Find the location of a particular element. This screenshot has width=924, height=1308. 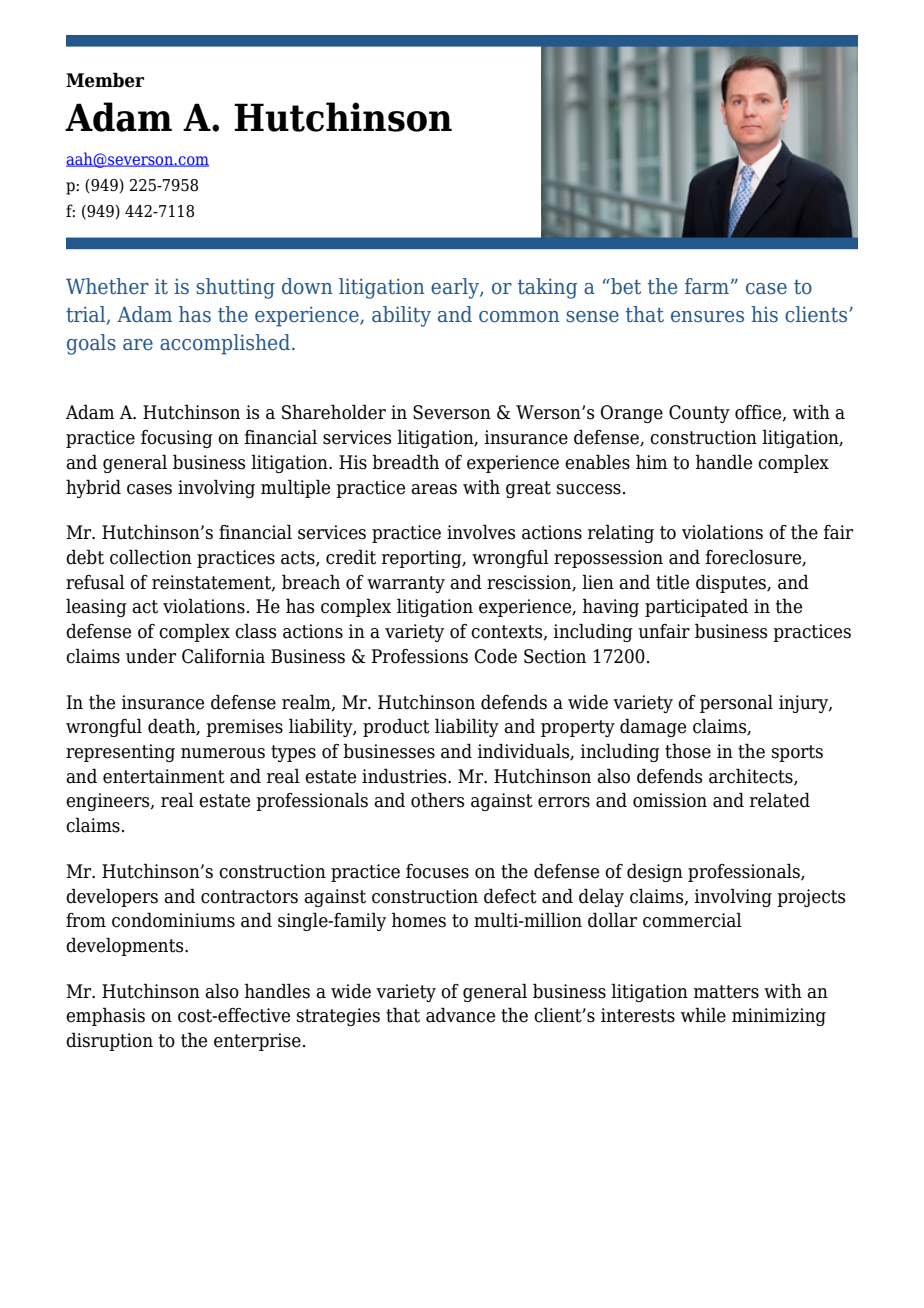

architects is located at coordinates (752, 776).
